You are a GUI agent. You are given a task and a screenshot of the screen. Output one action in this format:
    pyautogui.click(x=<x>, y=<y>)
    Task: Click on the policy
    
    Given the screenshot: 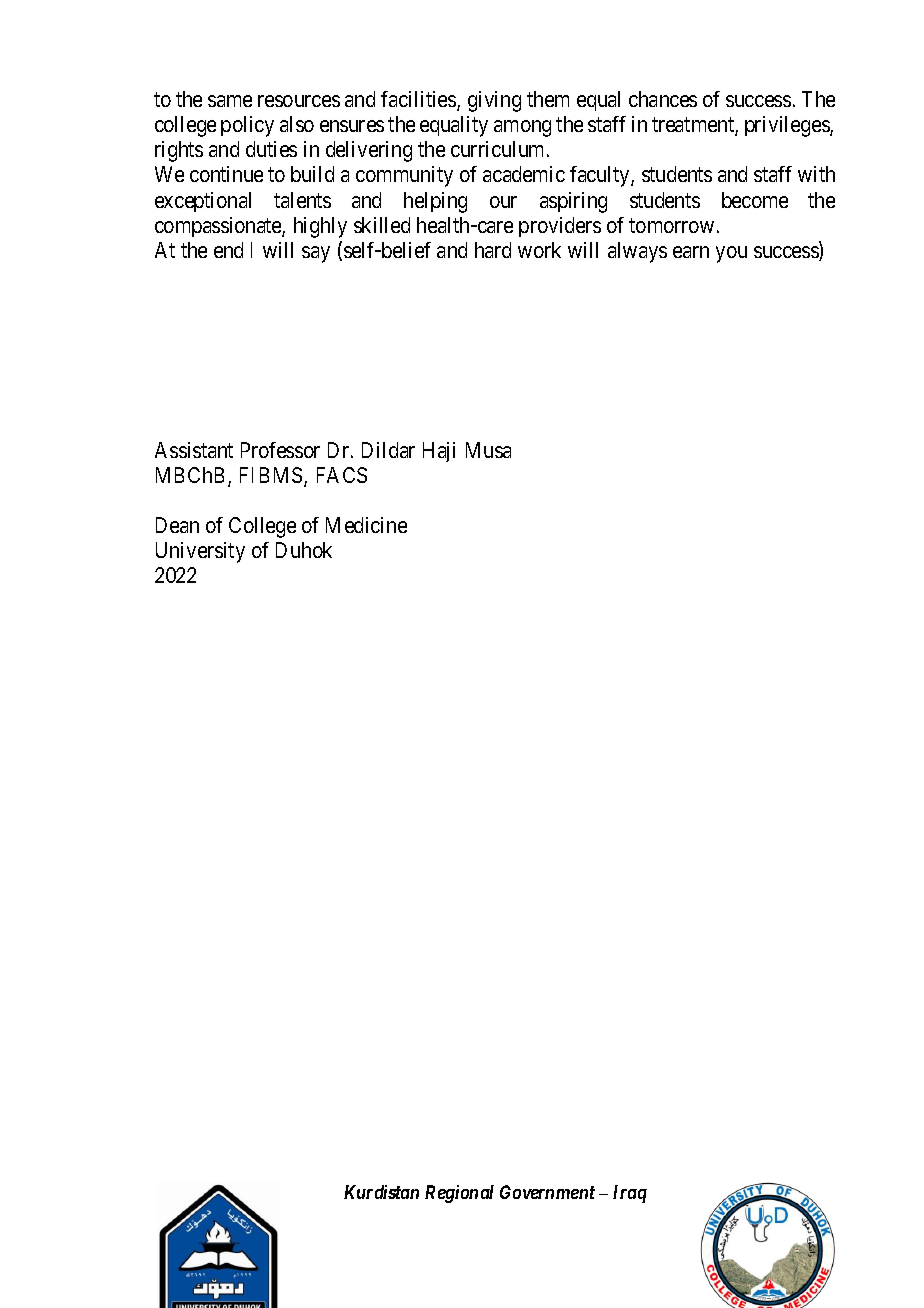 What is the action you would take?
    pyautogui.click(x=247, y=126)
